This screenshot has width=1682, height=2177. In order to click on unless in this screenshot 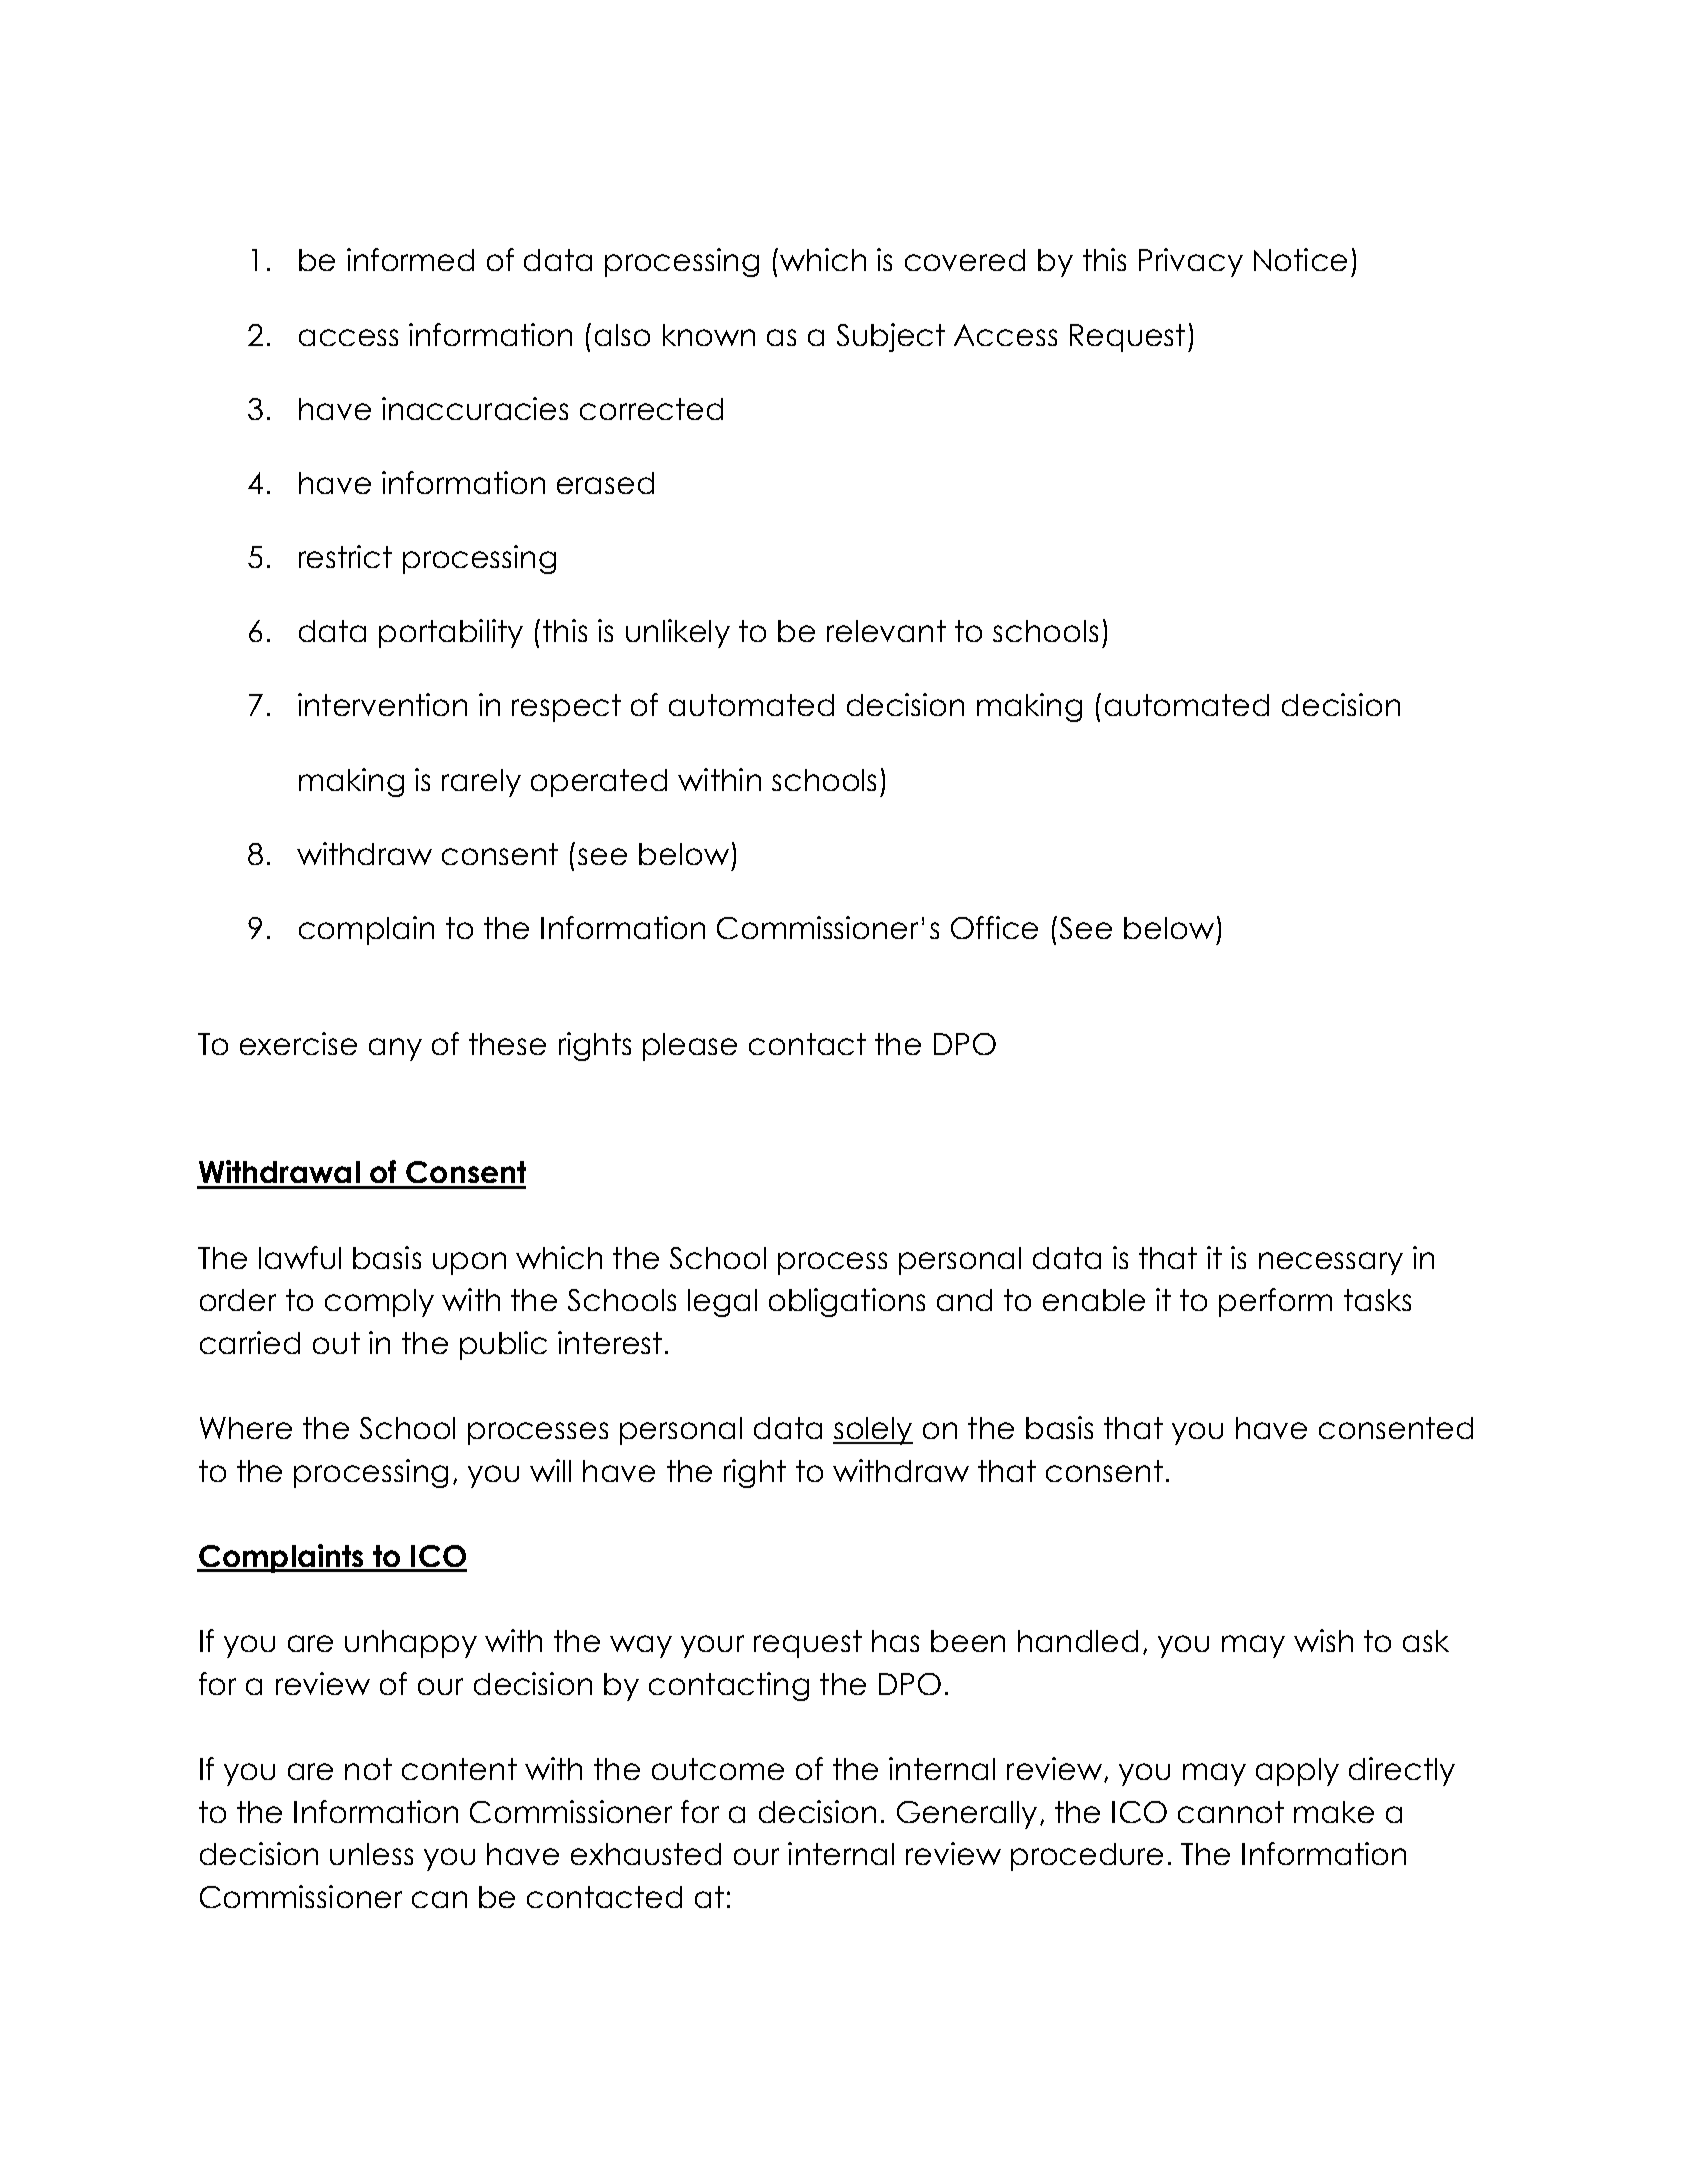, I will do `click(371, 1854)`.
